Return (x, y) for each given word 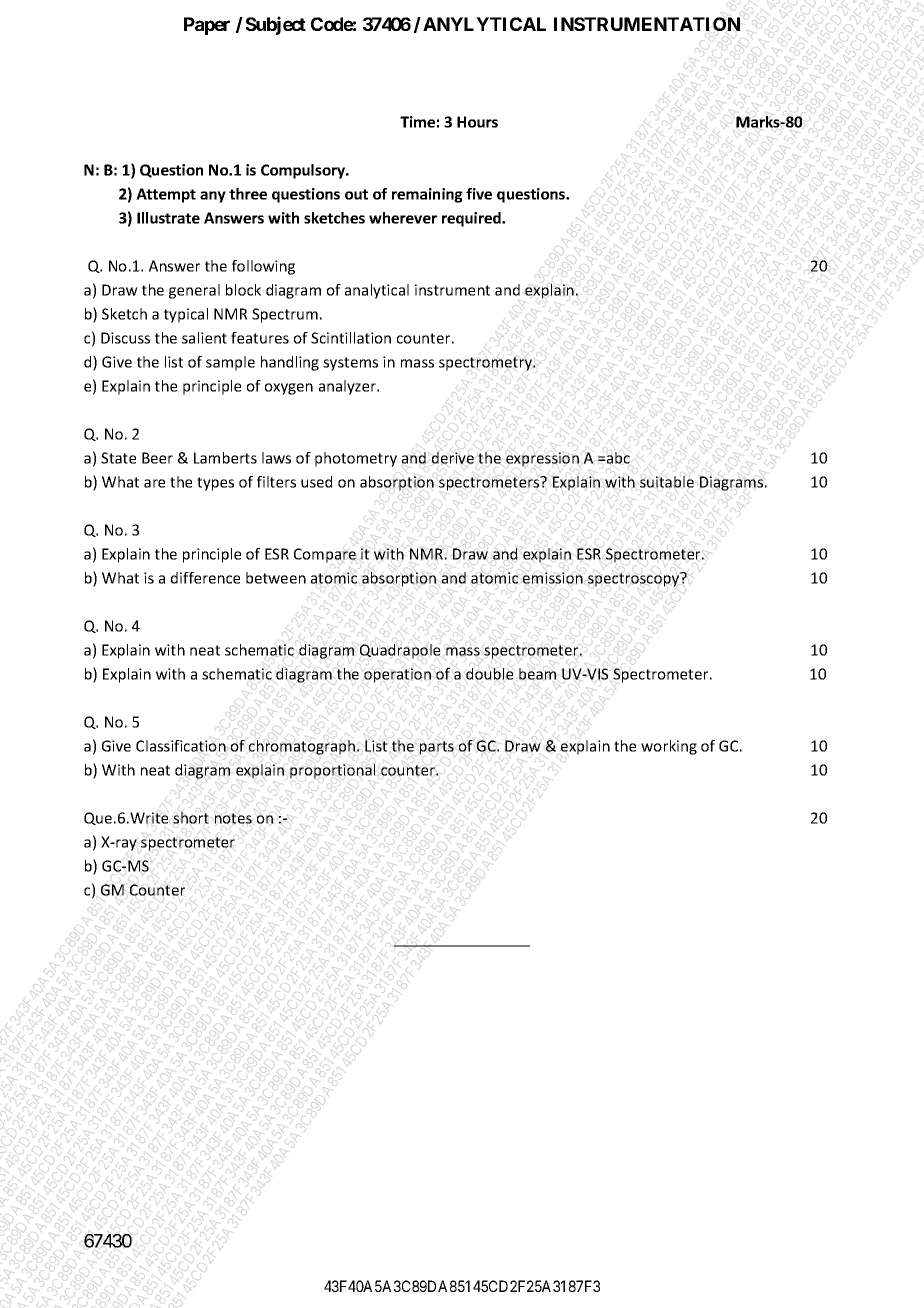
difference (205, 578)
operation (397, 675)
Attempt (166, 195)
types (215, 484)
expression (542, 459)
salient (204, 338)
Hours (477, 122)
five (479, 194)
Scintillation (351, 338)
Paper (207, 26)
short (191, 818)
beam (537, 674)
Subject (276, 25)
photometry (356, 459)
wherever (403, 218)
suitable (667, 482)
